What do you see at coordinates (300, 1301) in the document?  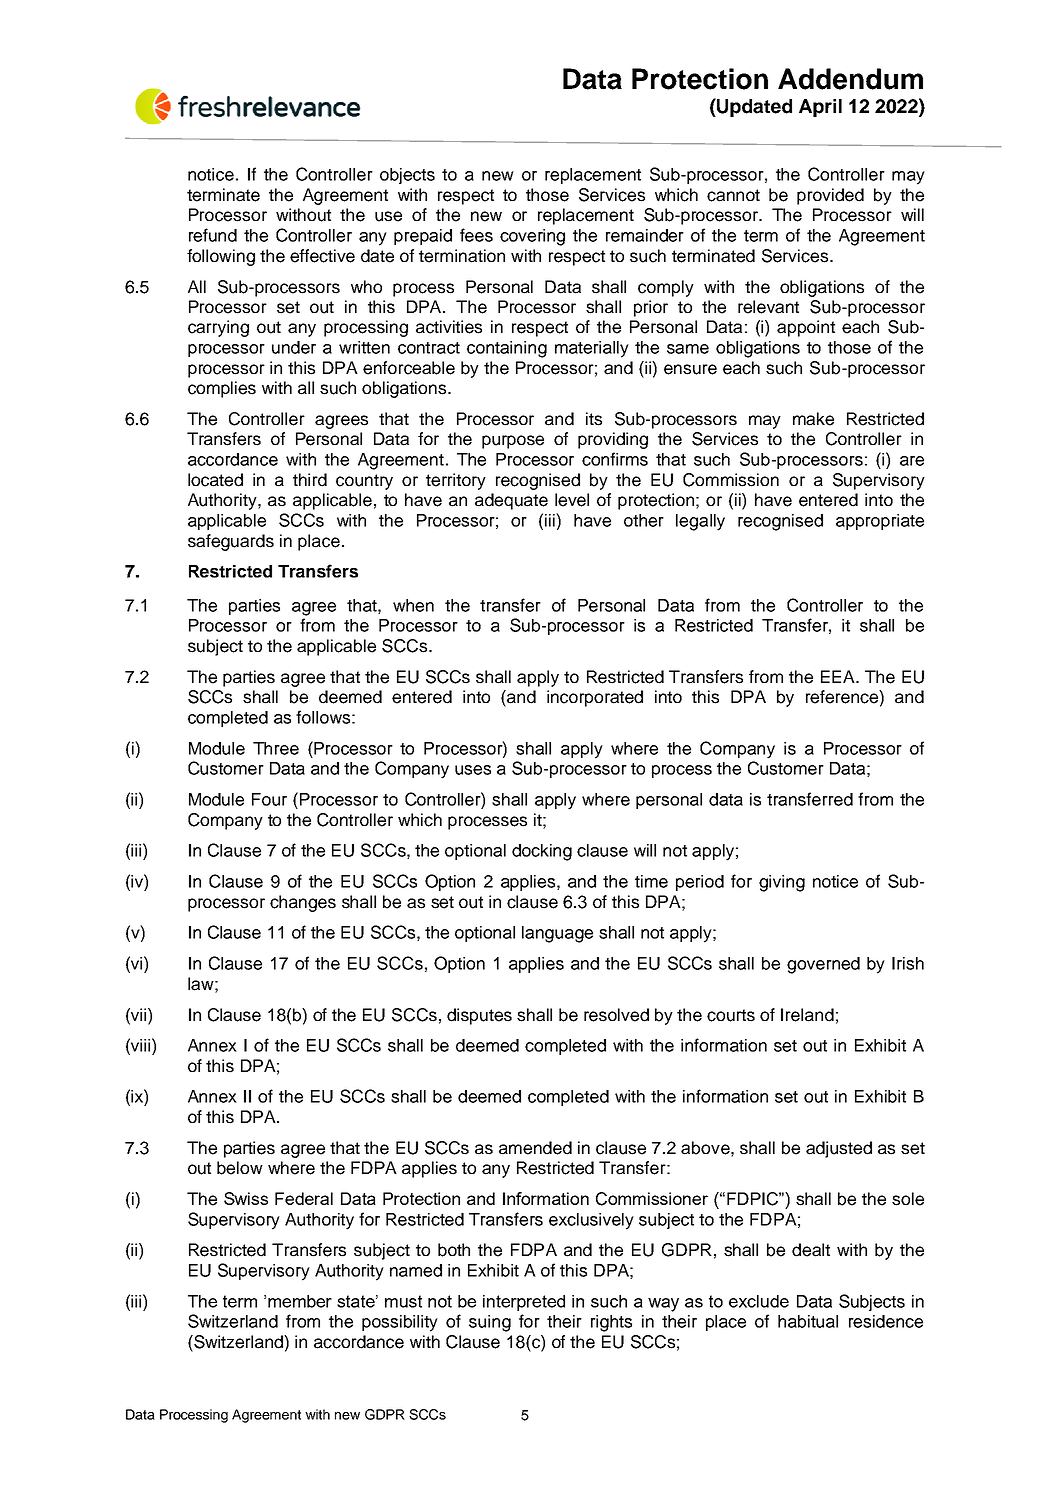 I see `member` at bounding box center [300, 1301].
